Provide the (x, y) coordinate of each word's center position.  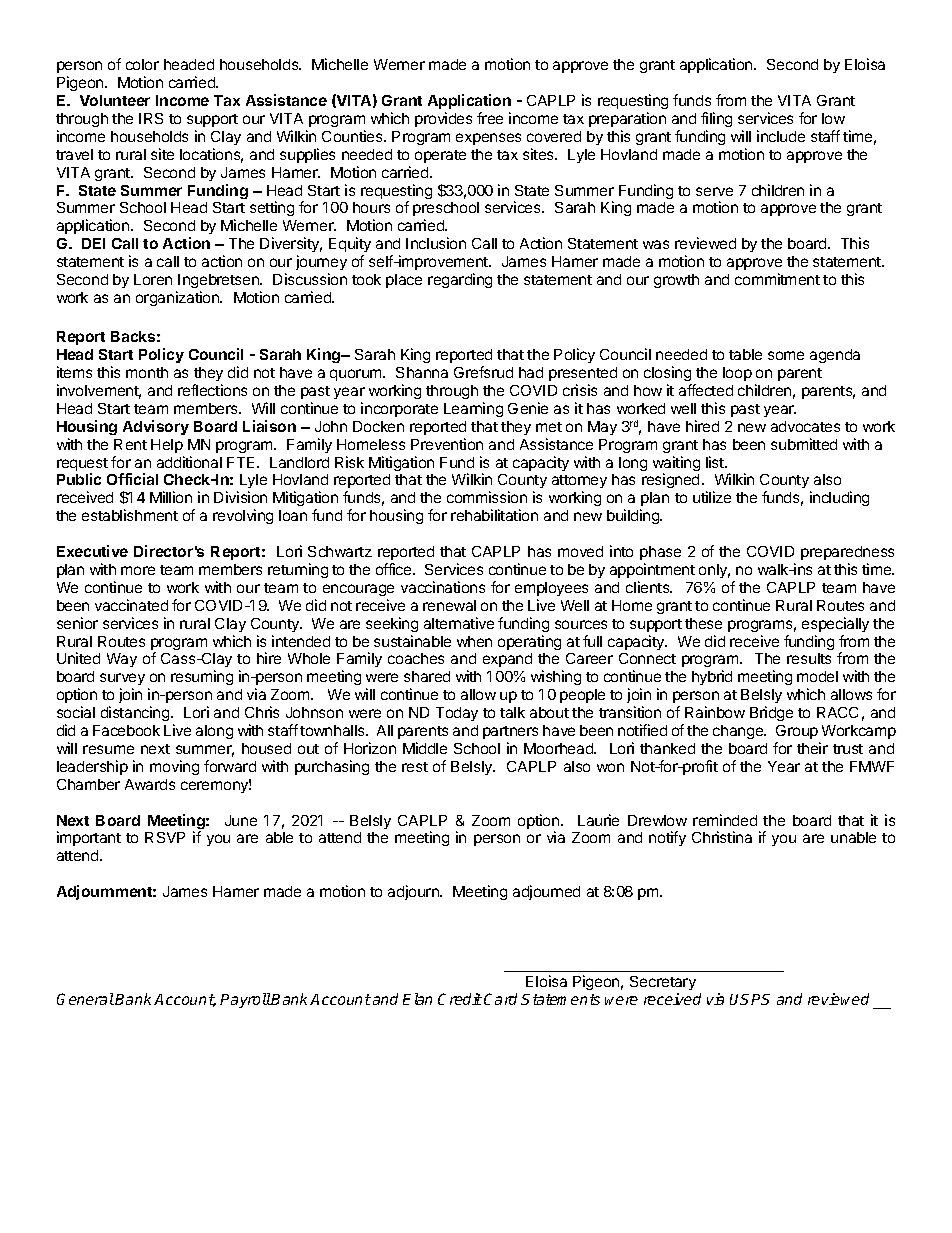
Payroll (245, 1000)
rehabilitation (494, 515)
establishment (130, 515)
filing (716, 119)
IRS (151, 118)
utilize (712, 497)
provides (443, 119)
